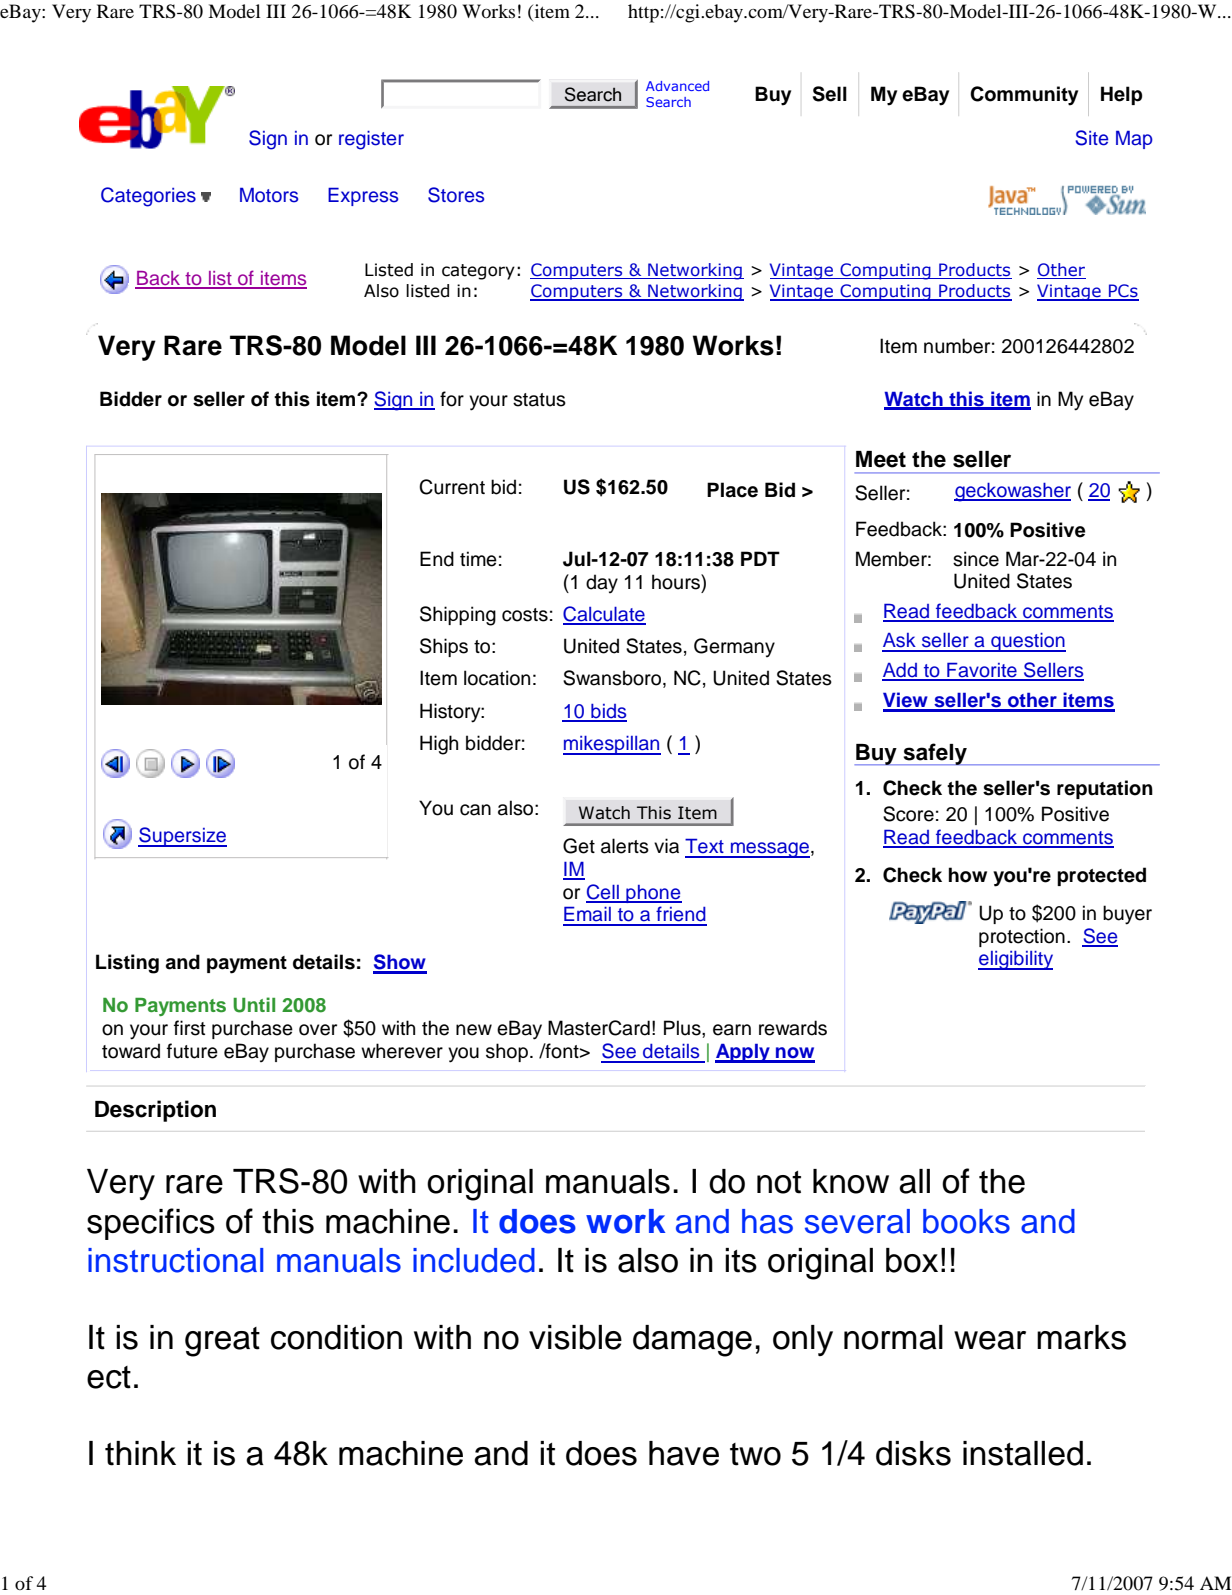 Image resolution: width=1232 pixels, height=1595 pixels. What do you see at coordinates (1015, 960) in the screenshot?
I see `eligibility` at bounding box center [1015, 960].
